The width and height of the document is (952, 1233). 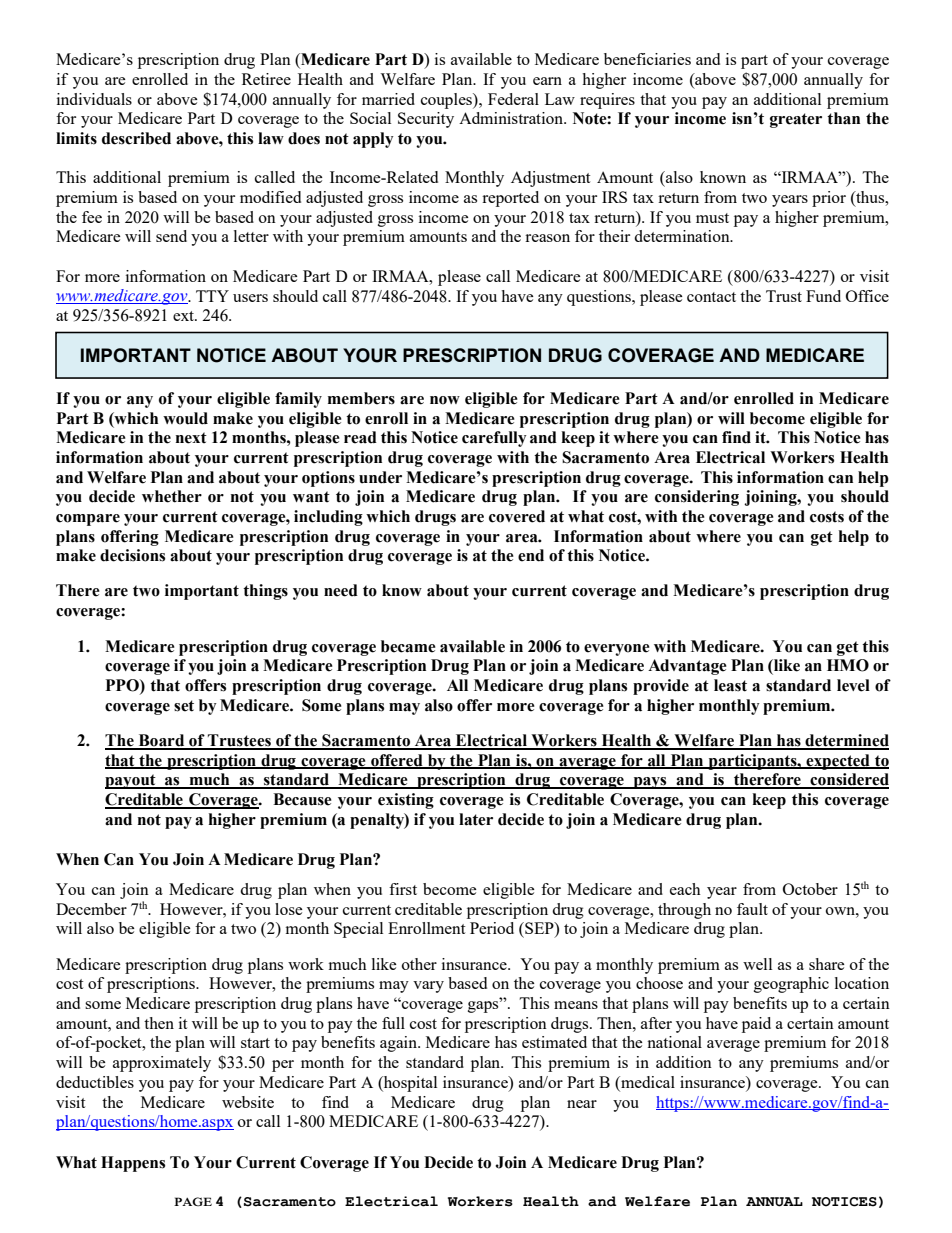 What do you see at coordinates (697, 498) in the document?
I see `considering` at bounding box center [697, 498].
